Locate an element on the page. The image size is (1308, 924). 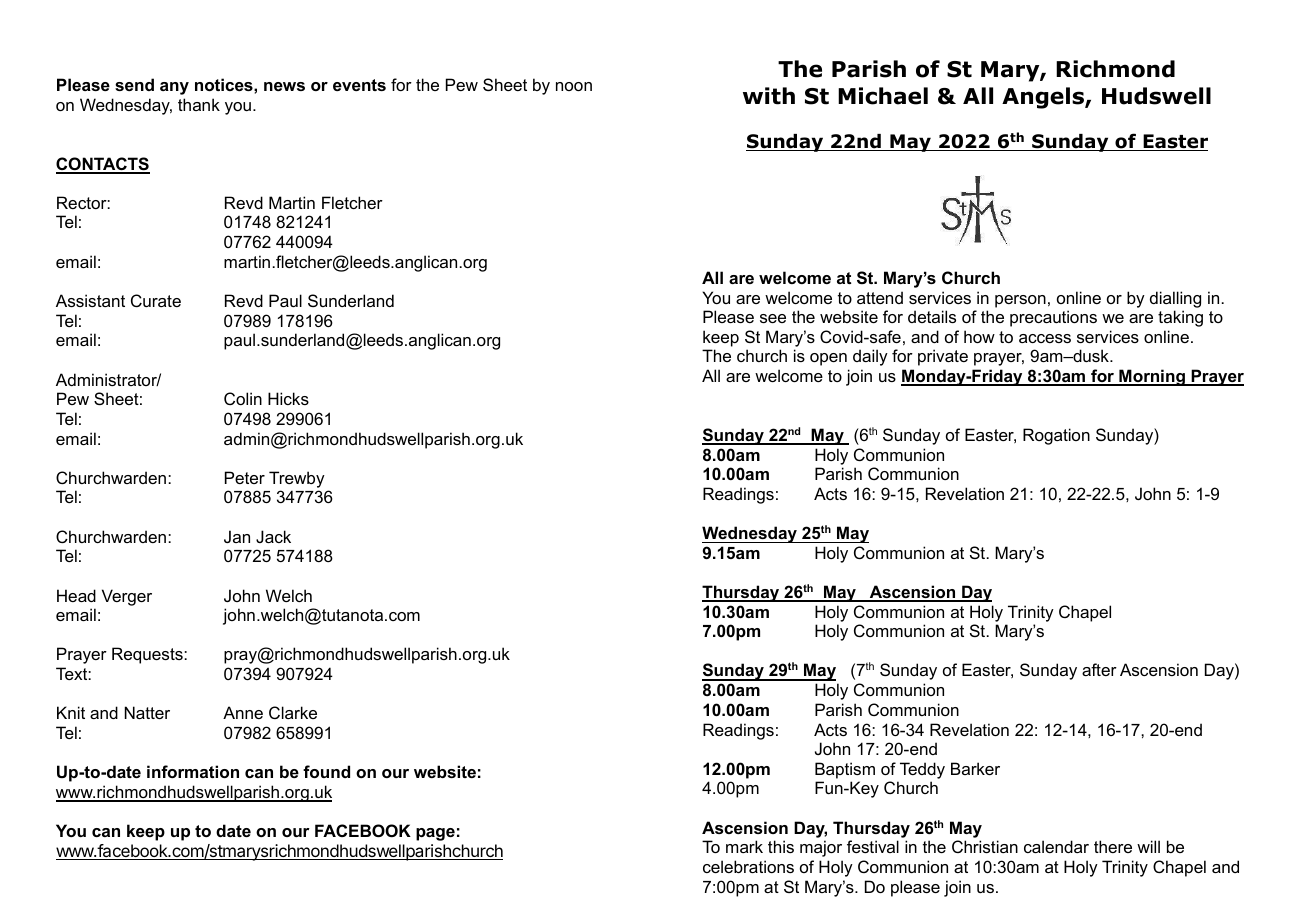
thank is located at coordinates (199, 104).
